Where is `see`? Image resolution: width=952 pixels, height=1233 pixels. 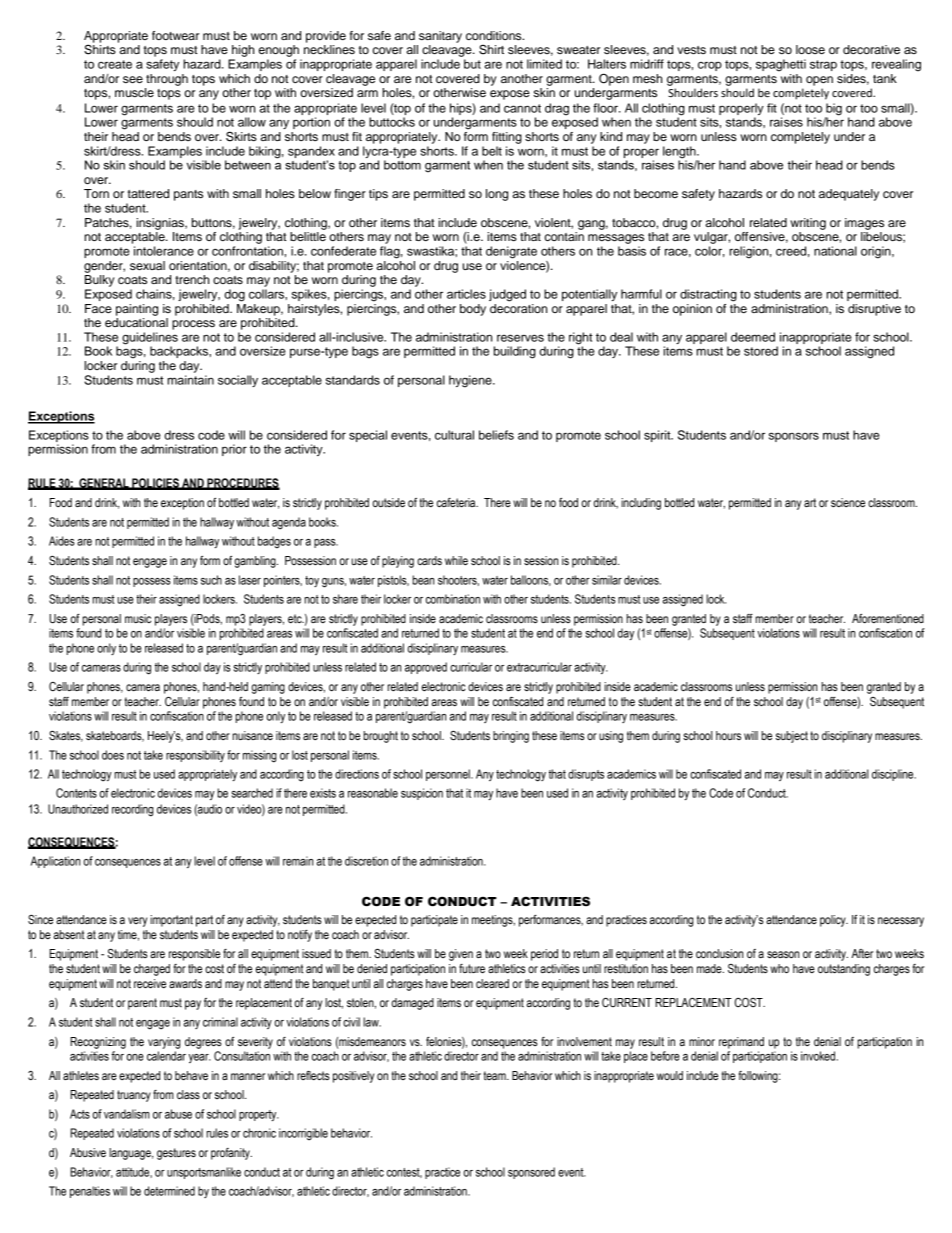 see is located at coordinates (133, 79).
